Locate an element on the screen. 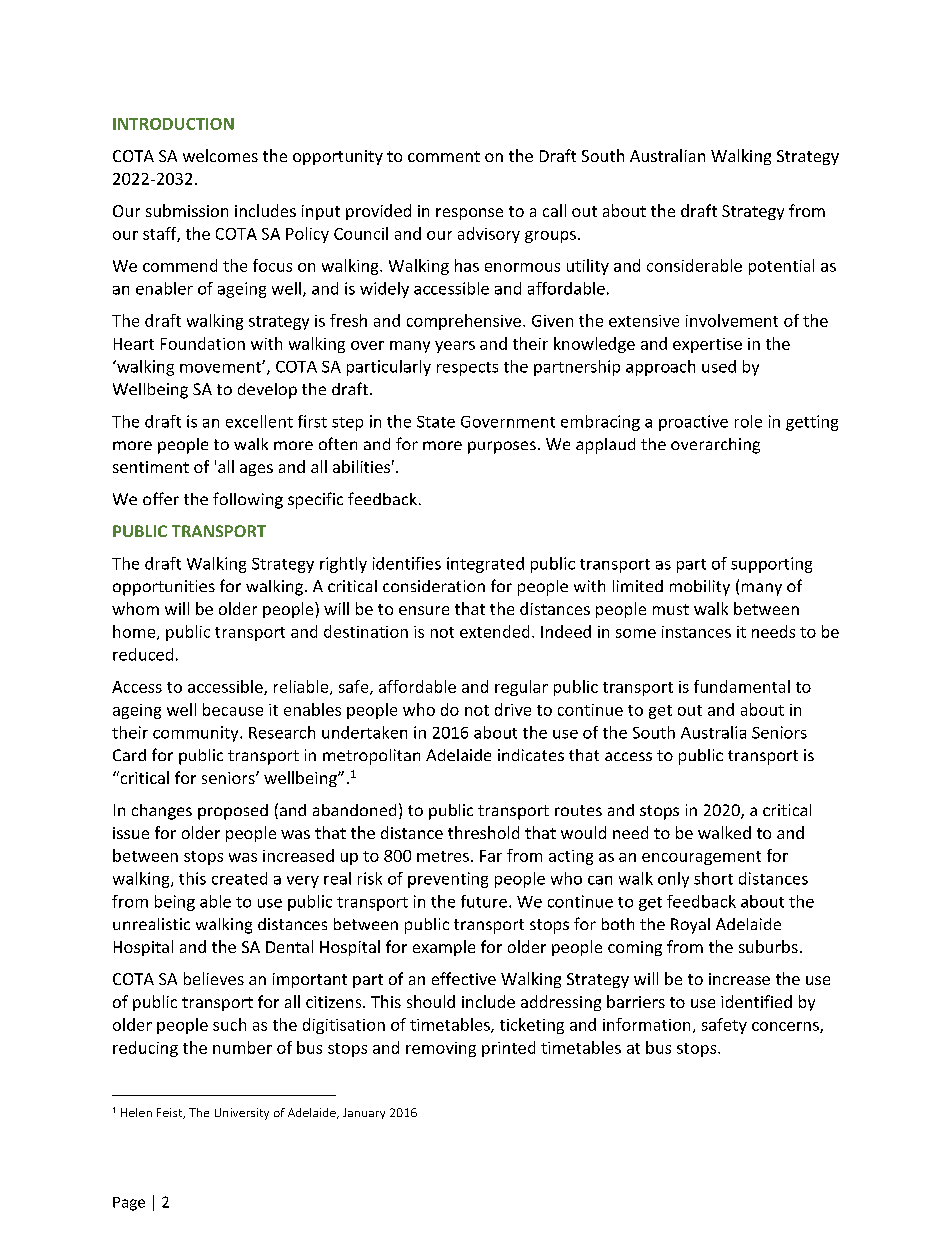  excellent is located at coordinates (259, 421).
